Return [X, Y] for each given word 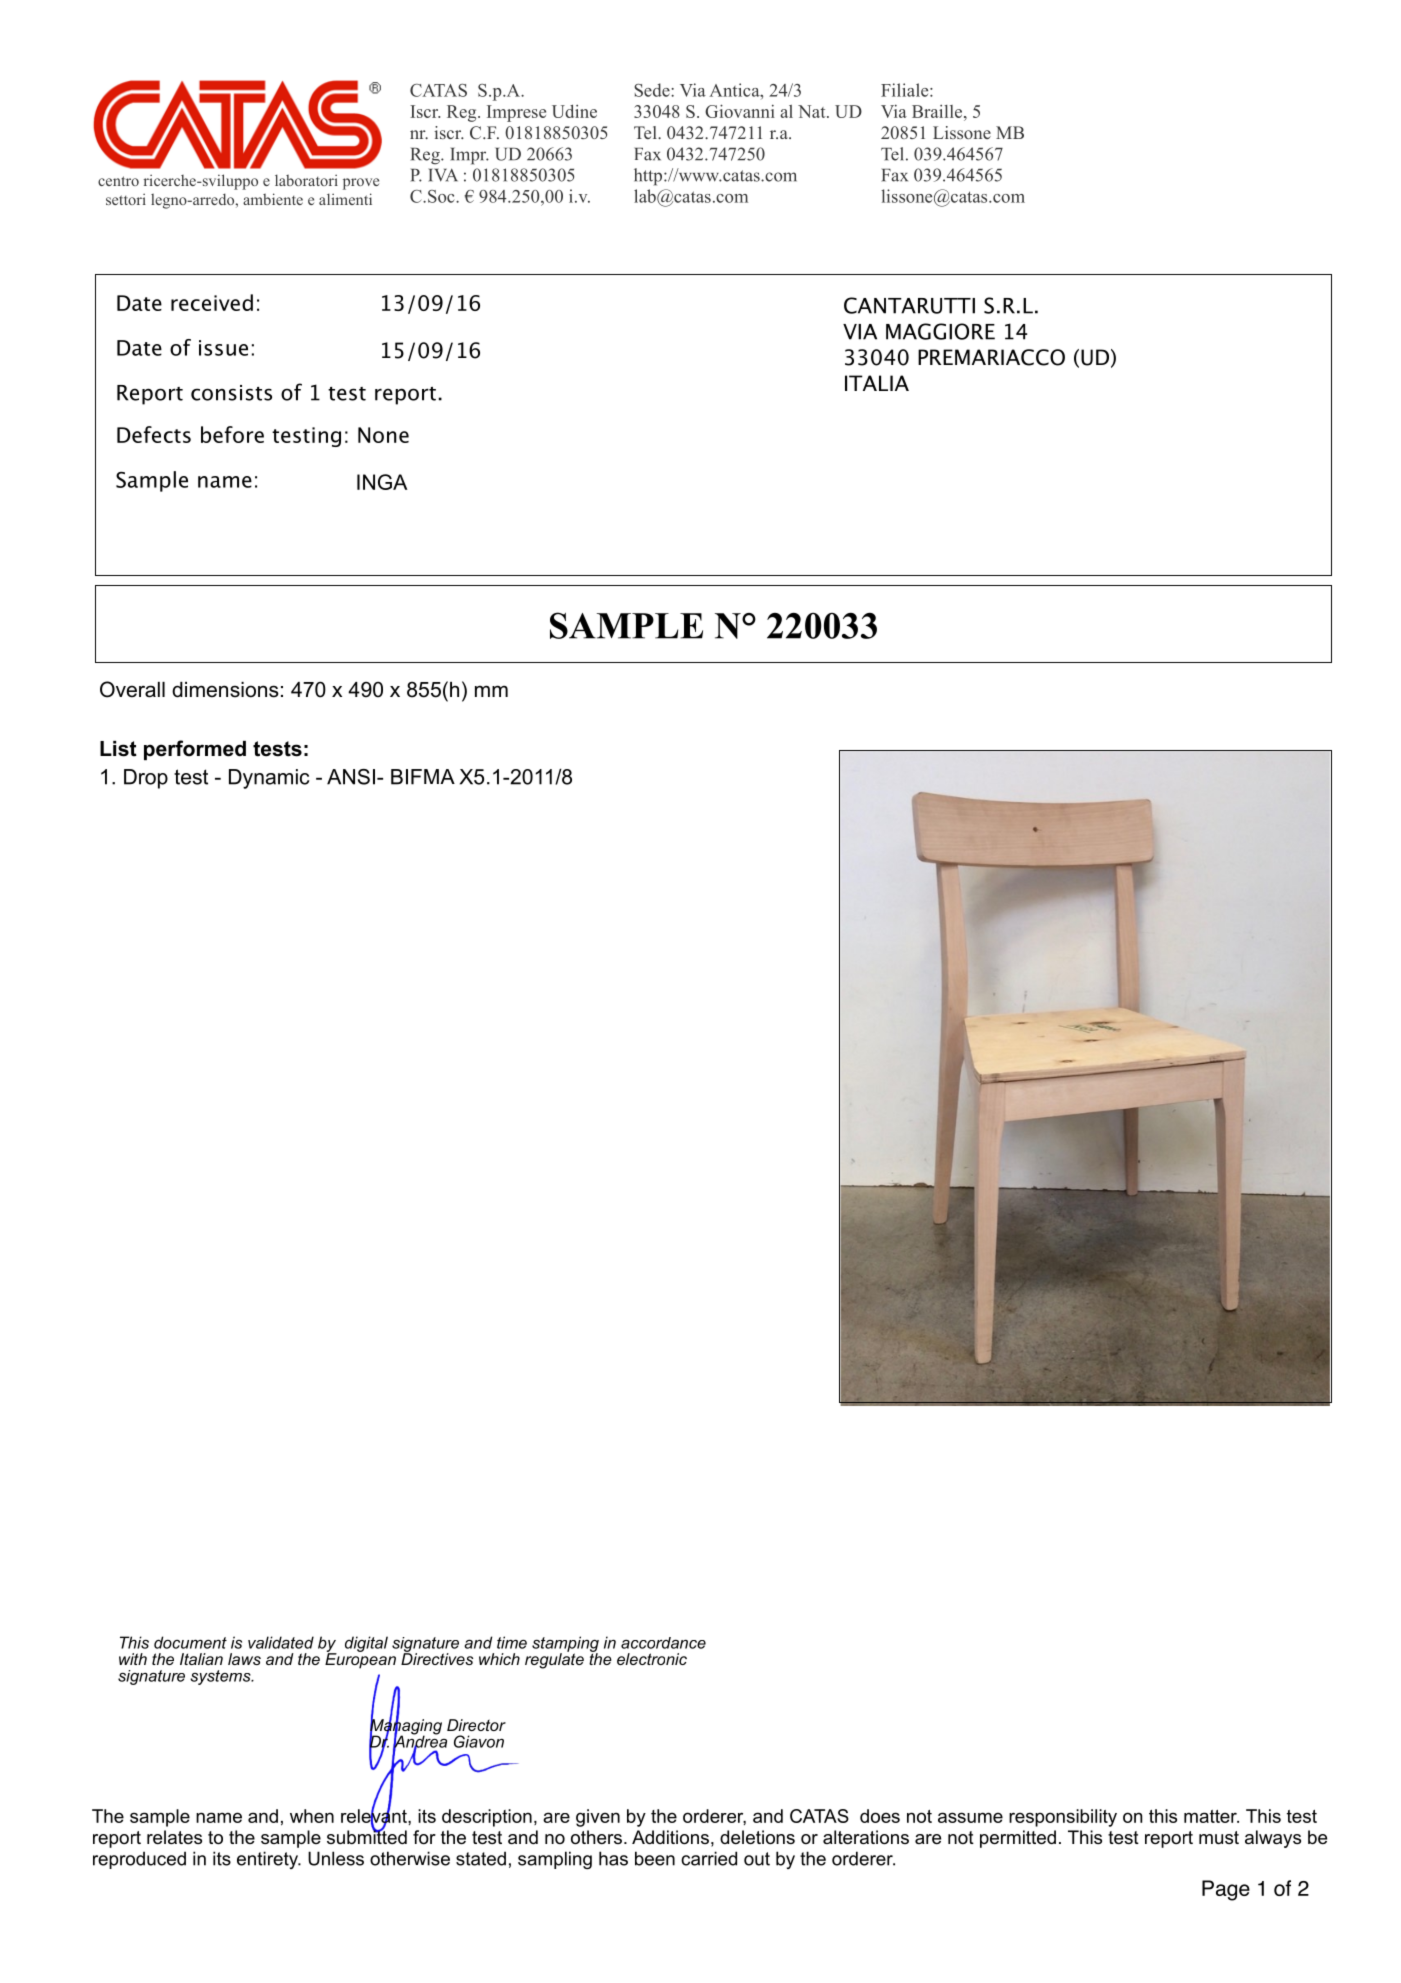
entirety [268, 1860]
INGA [382, 482]
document [190, 1642]
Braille [938, 111]
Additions [670, 1837]
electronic [652, 1659]
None [383, 435]
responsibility [1063, 1818]
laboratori [306, 180]
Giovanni [740, 111]
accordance [663, 1643]
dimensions [225, 690]
